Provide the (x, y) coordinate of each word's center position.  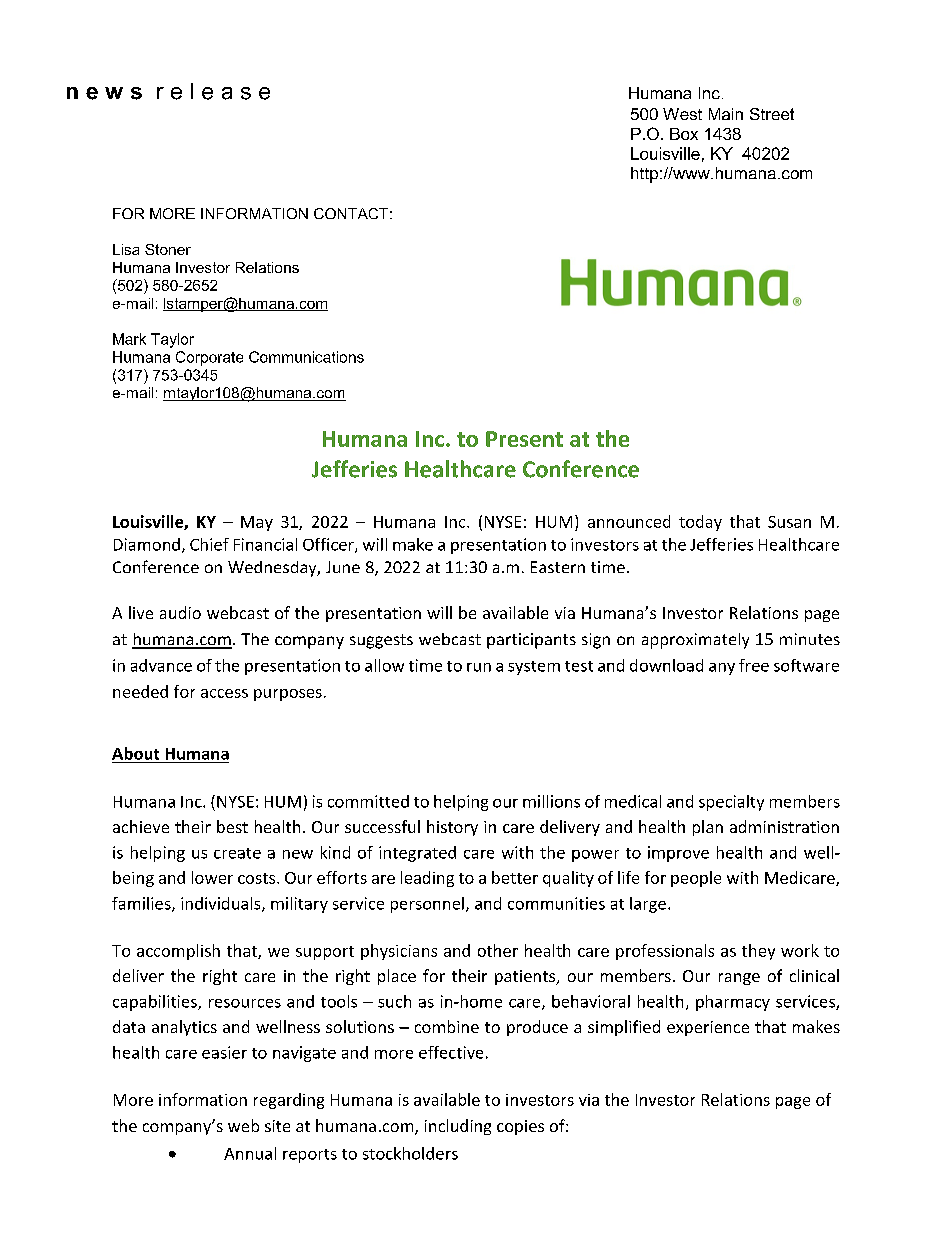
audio (180, 612)
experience (708, 1028)
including (458, 1127)
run (479, 667)
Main (726, 114)
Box (684, 134)
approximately (695, 641)
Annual (250, 1153)
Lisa (126, 249)
